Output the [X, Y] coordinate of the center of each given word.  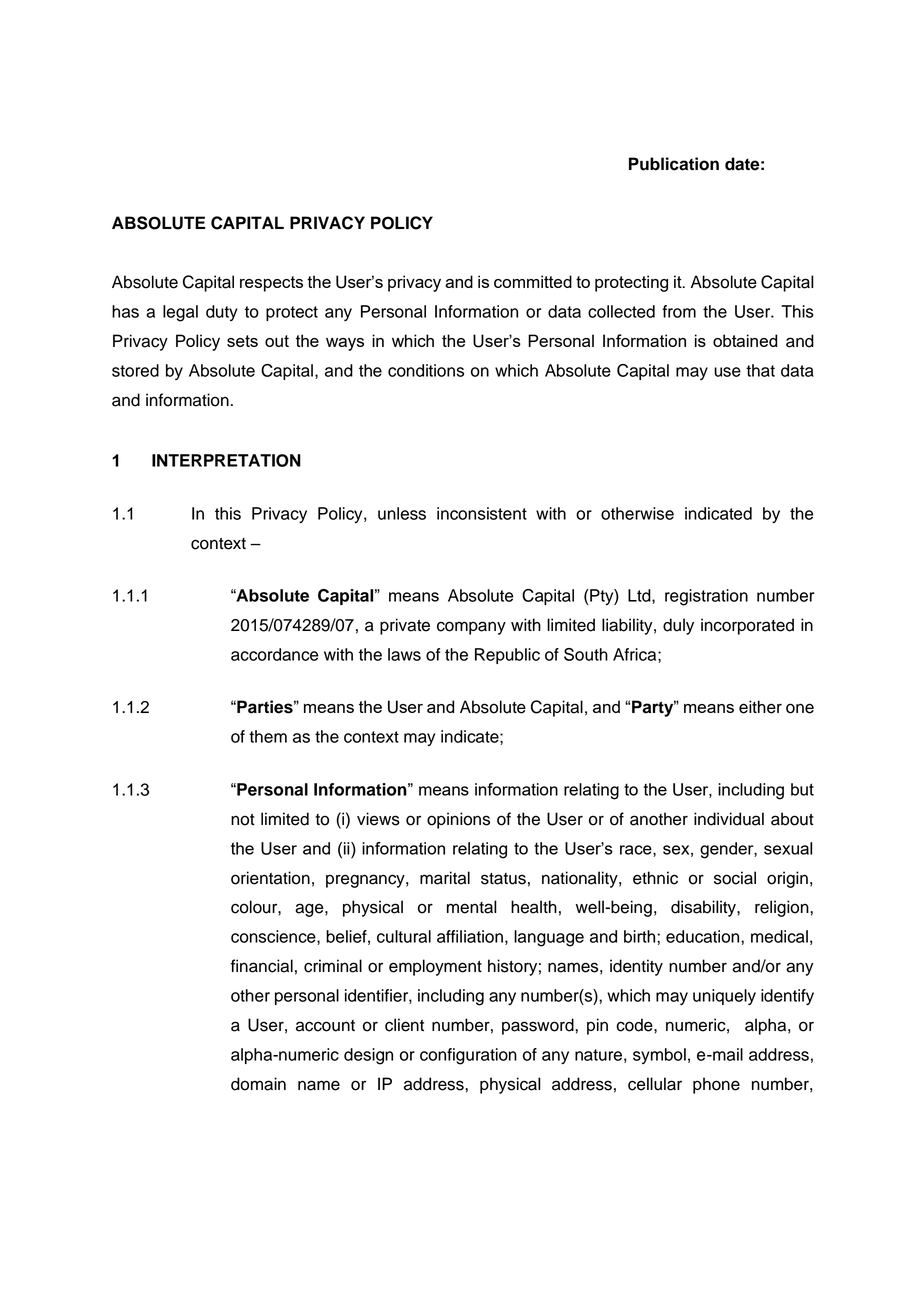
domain [258, 1084]
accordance [274, 654]
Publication [674, 164]
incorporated [747, 626]
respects [271, 284]
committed [533, 281]
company [471, 628]
